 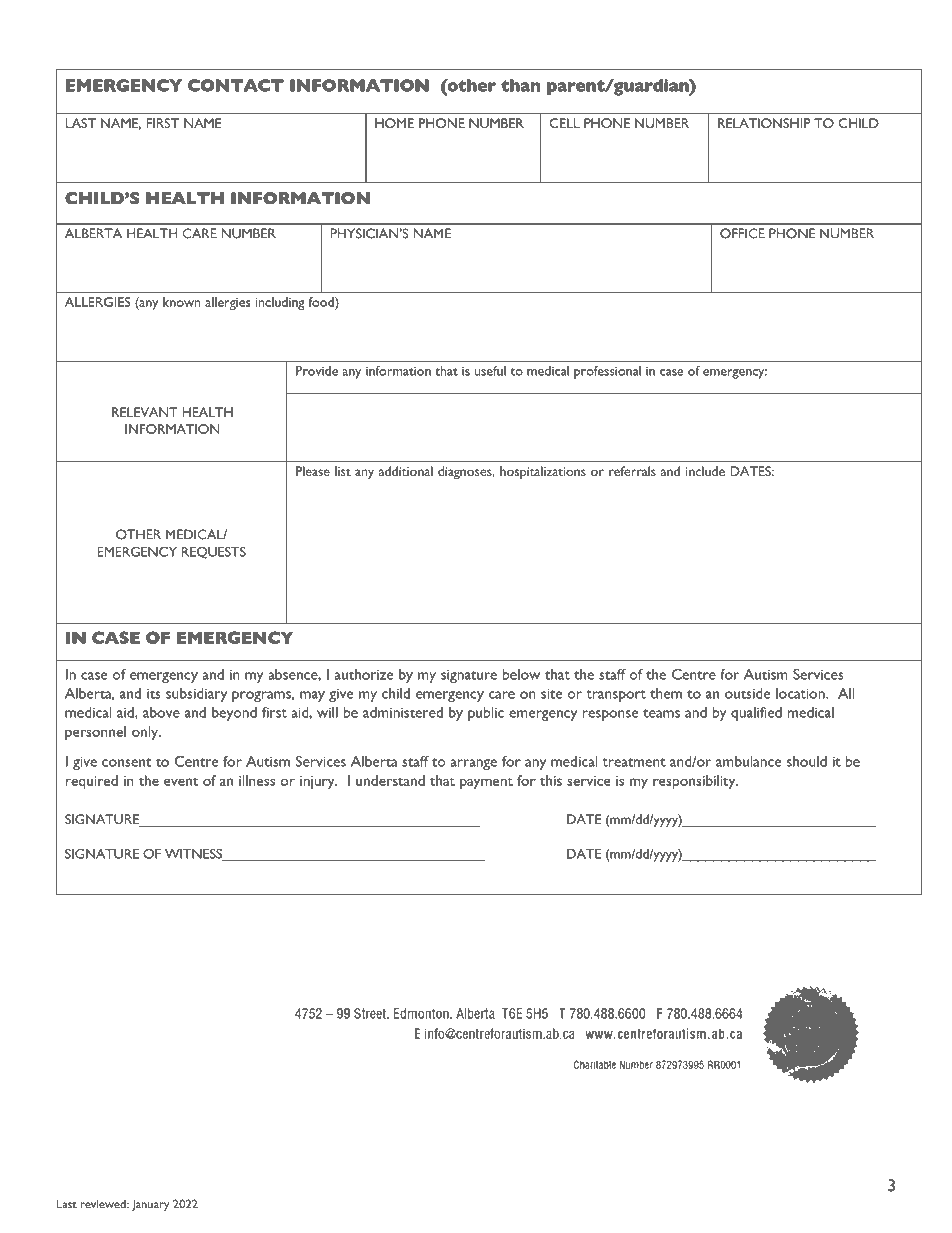 I want to click on RELATIONSHIP, so click(x=764, y=123).
